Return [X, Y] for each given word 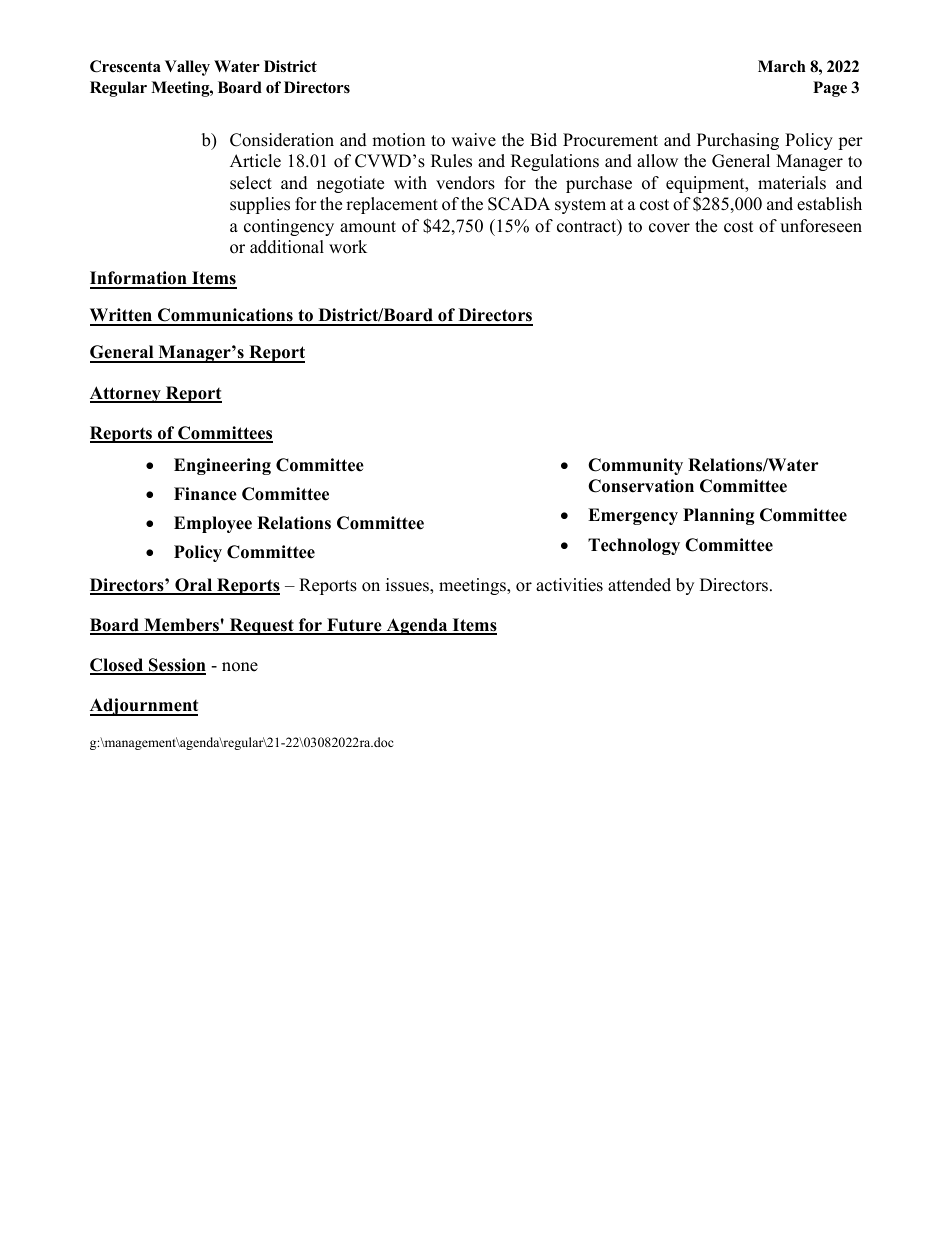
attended [639, 585]
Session [176, 666]
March [782, 66]
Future [354, 626]
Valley [187, 68]
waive [473, 140]
